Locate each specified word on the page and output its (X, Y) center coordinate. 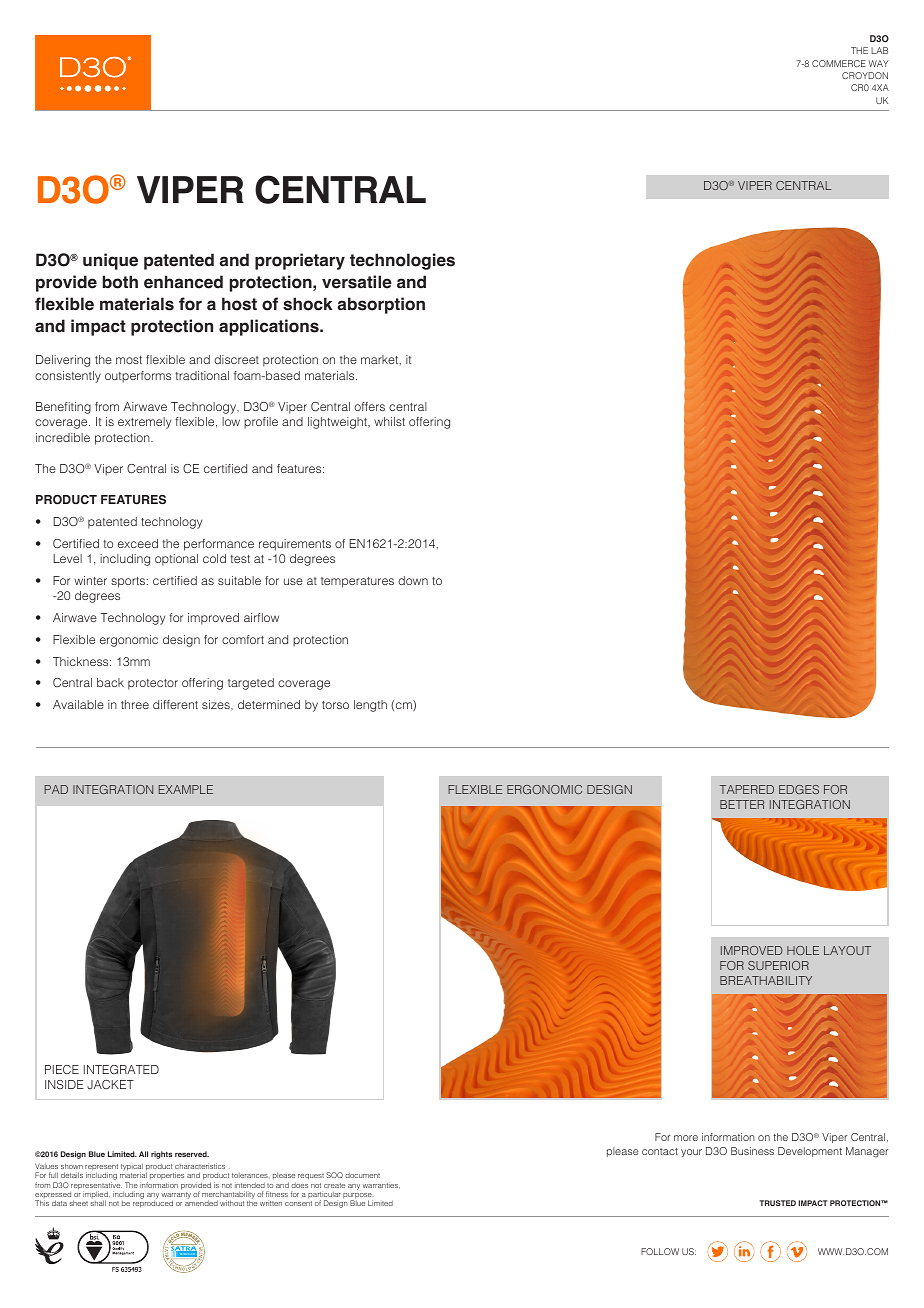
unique (110, 261)
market (381, 360)
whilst (389, 421)
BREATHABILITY (766, 980)
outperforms (138, 377)
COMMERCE (839, 63)
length (370, 706)
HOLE (803, 950)
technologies (402, 261)
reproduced (153, 1204)
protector (153, 684)
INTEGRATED (121, 1069)
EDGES (799, 789)
